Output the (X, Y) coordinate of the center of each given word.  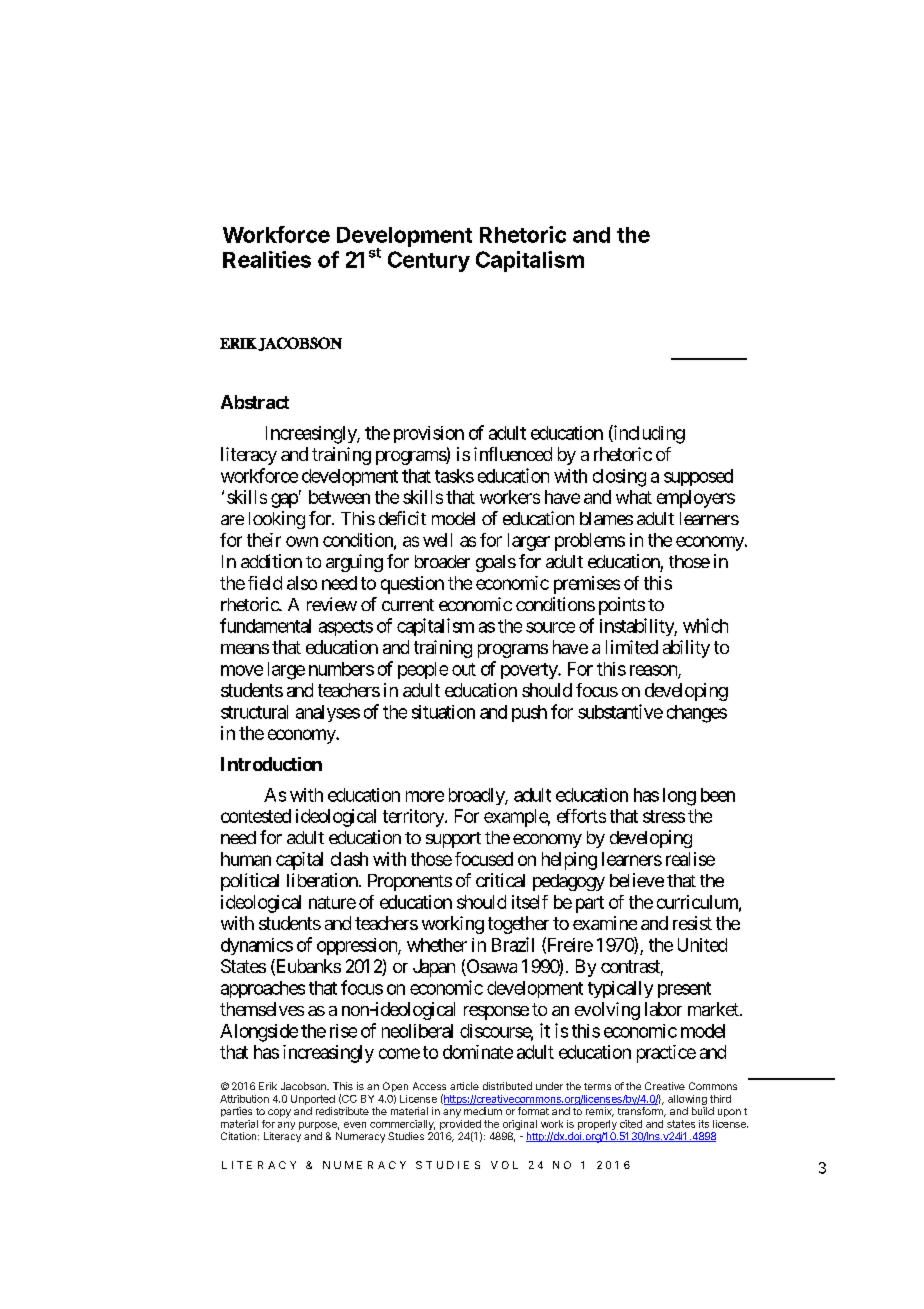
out (464, 669)
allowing (687, 1101)
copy (279, 1113)
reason (654, 671)
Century (429, 261)
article (464, 1086)
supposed (698, 477)
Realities (267, 259)
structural (254, 712)
